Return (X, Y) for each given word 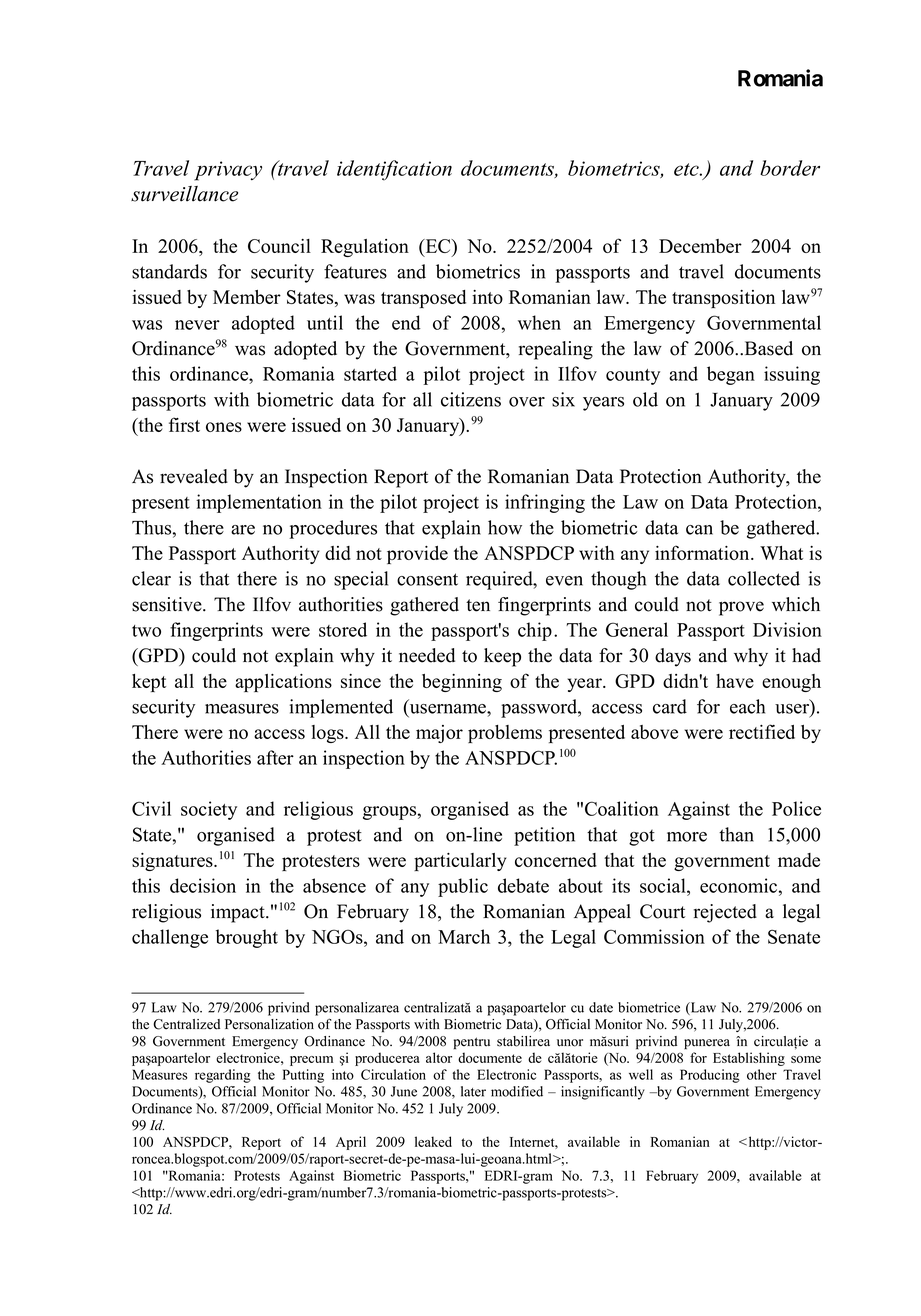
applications (283, 683)
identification (394, 170)
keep (502, 657)
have (735, 681)
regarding (223, 1076)
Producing (710, 1076)
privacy (228, 171)
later (473, 1091)
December (700, 246)
